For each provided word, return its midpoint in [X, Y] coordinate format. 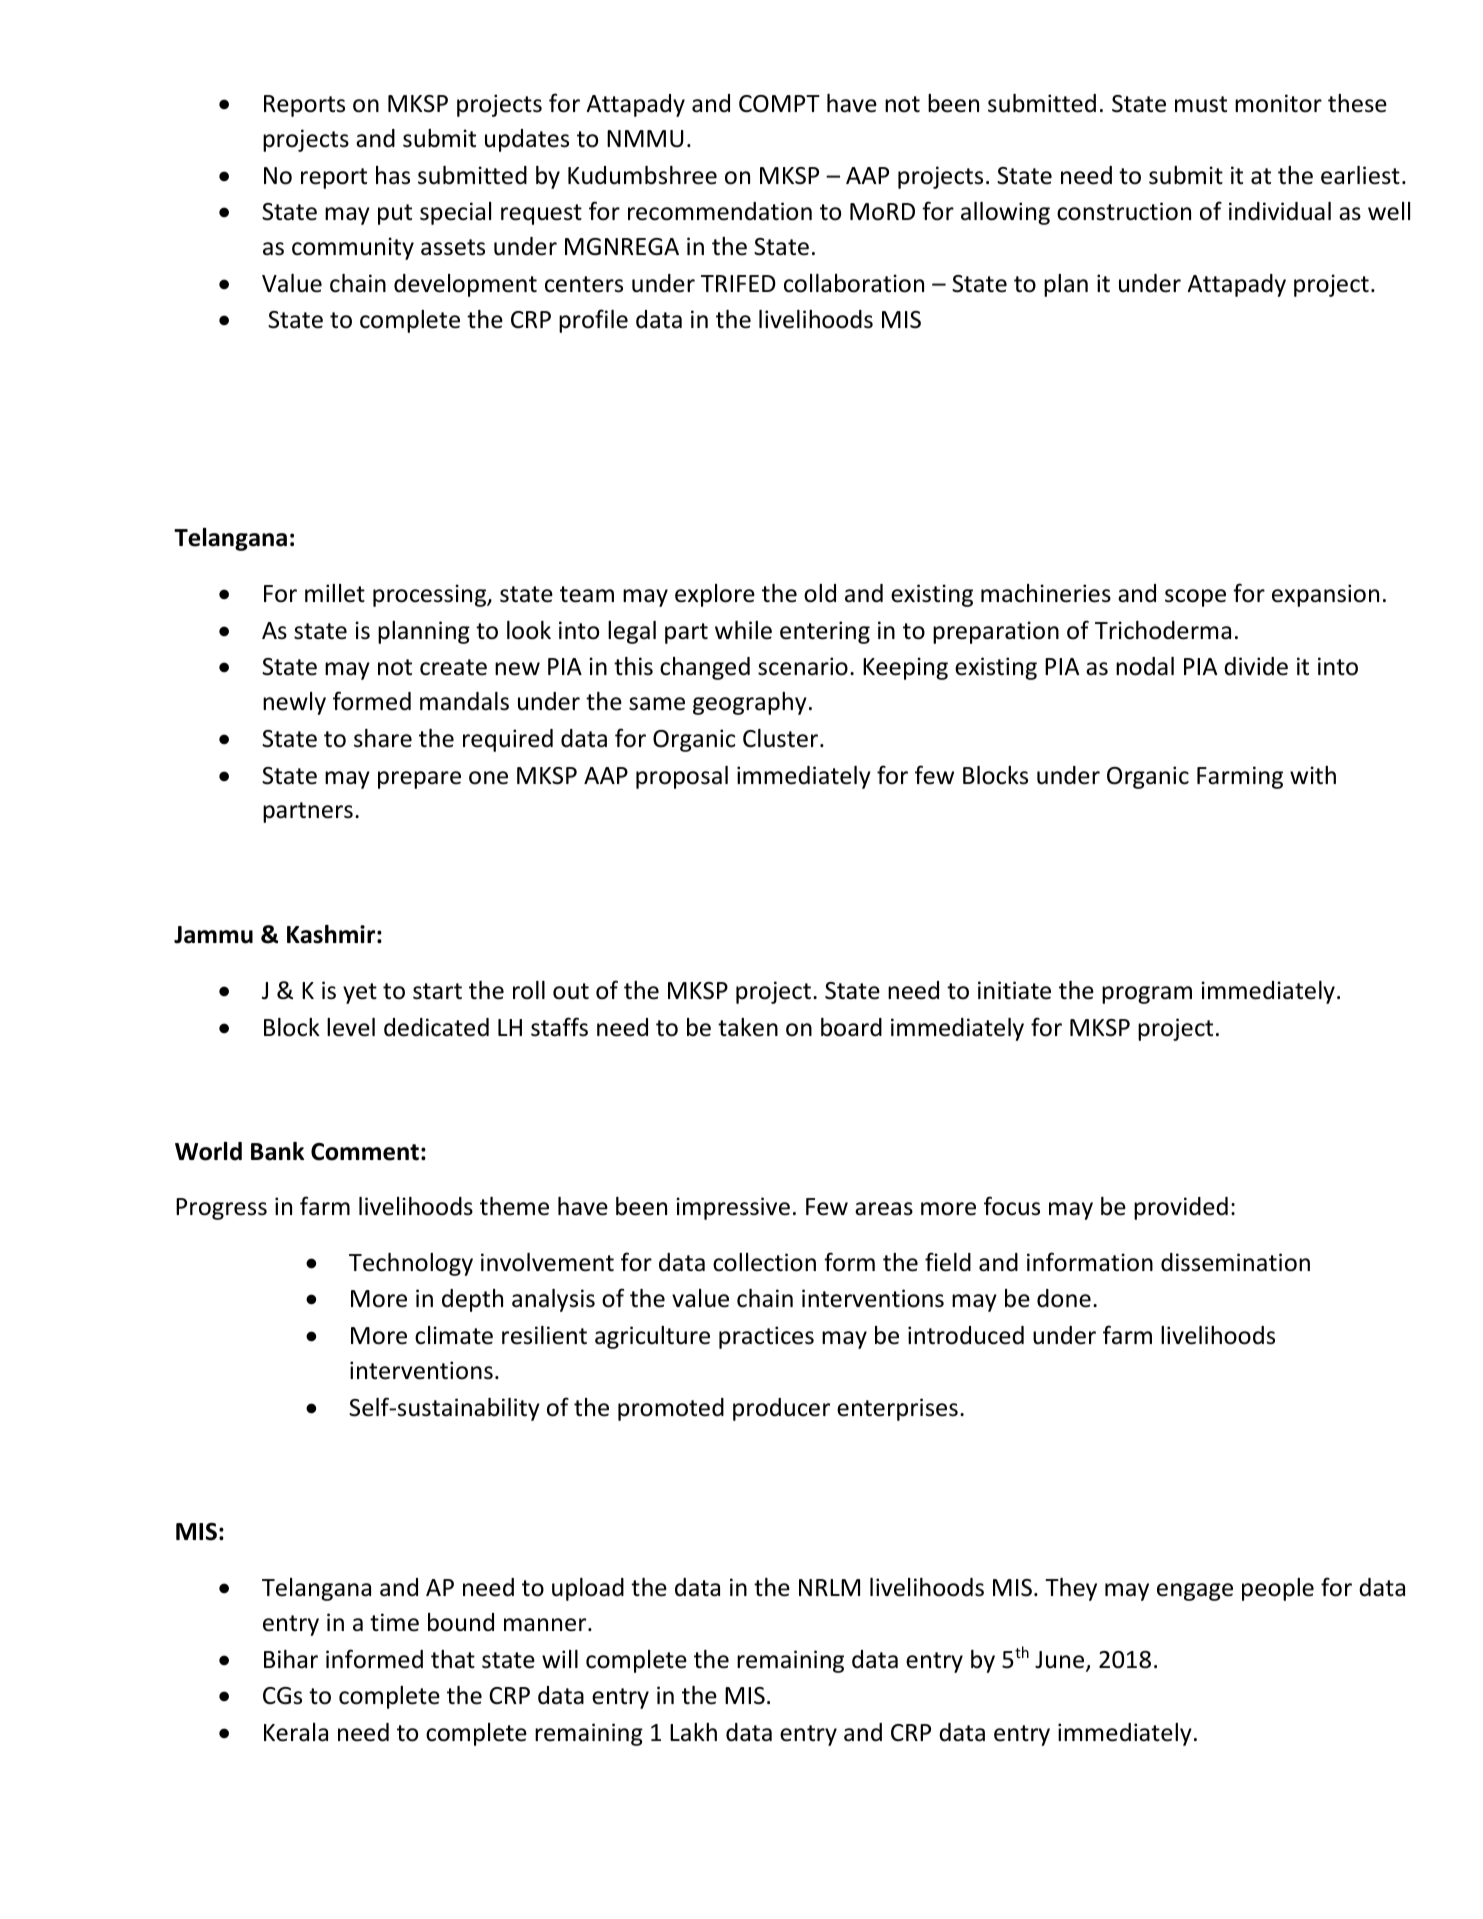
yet [360, 993]
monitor [1278, 103]
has [393, 175]
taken [748, 1027]
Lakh [693, 1732]
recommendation [720, 211]
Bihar [291, 1659]
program [1147, 995]
